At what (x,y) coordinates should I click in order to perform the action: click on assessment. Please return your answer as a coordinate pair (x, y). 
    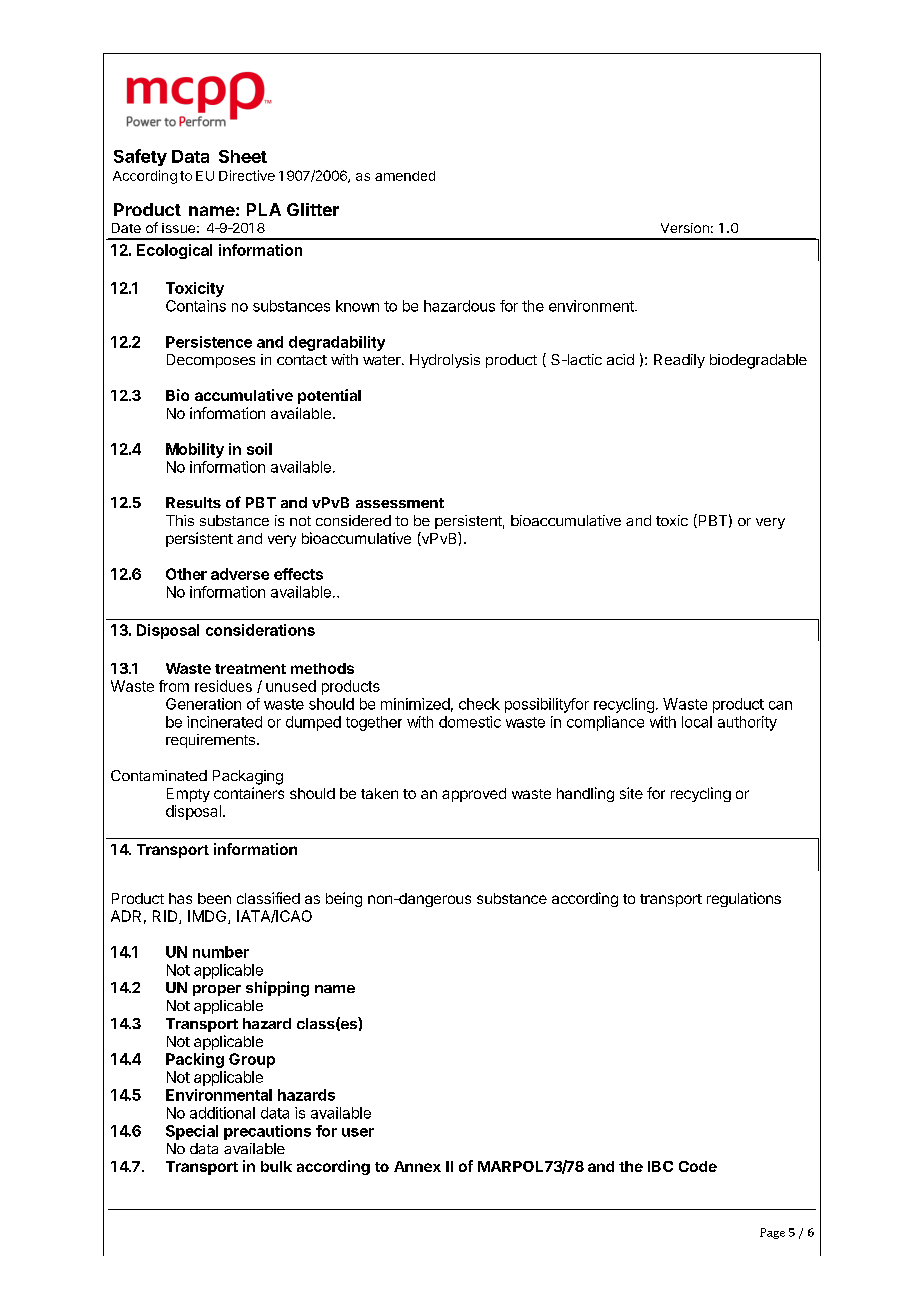
    Looking at the image, I should click on (400, 503).
